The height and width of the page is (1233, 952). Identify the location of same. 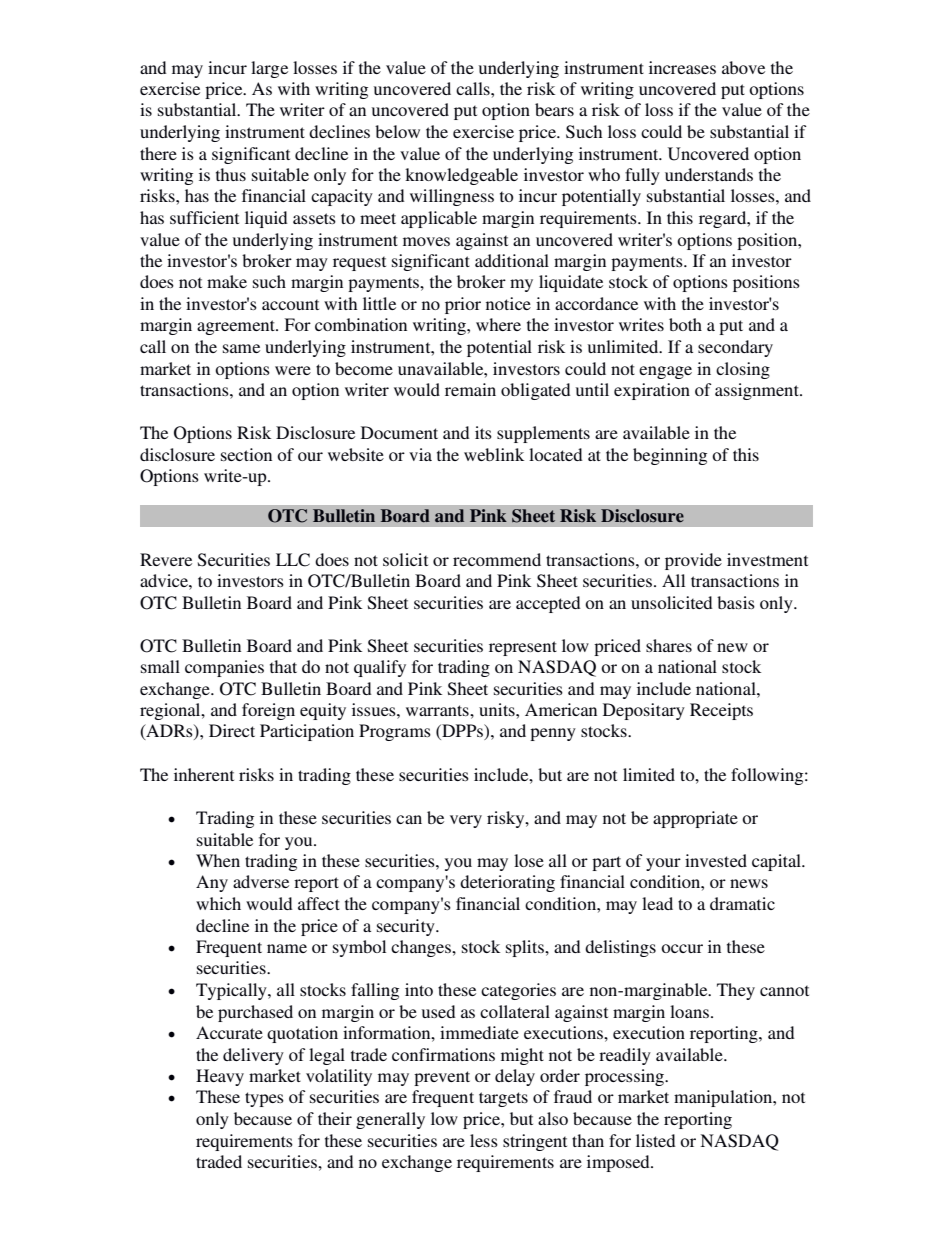
(241, 348).
